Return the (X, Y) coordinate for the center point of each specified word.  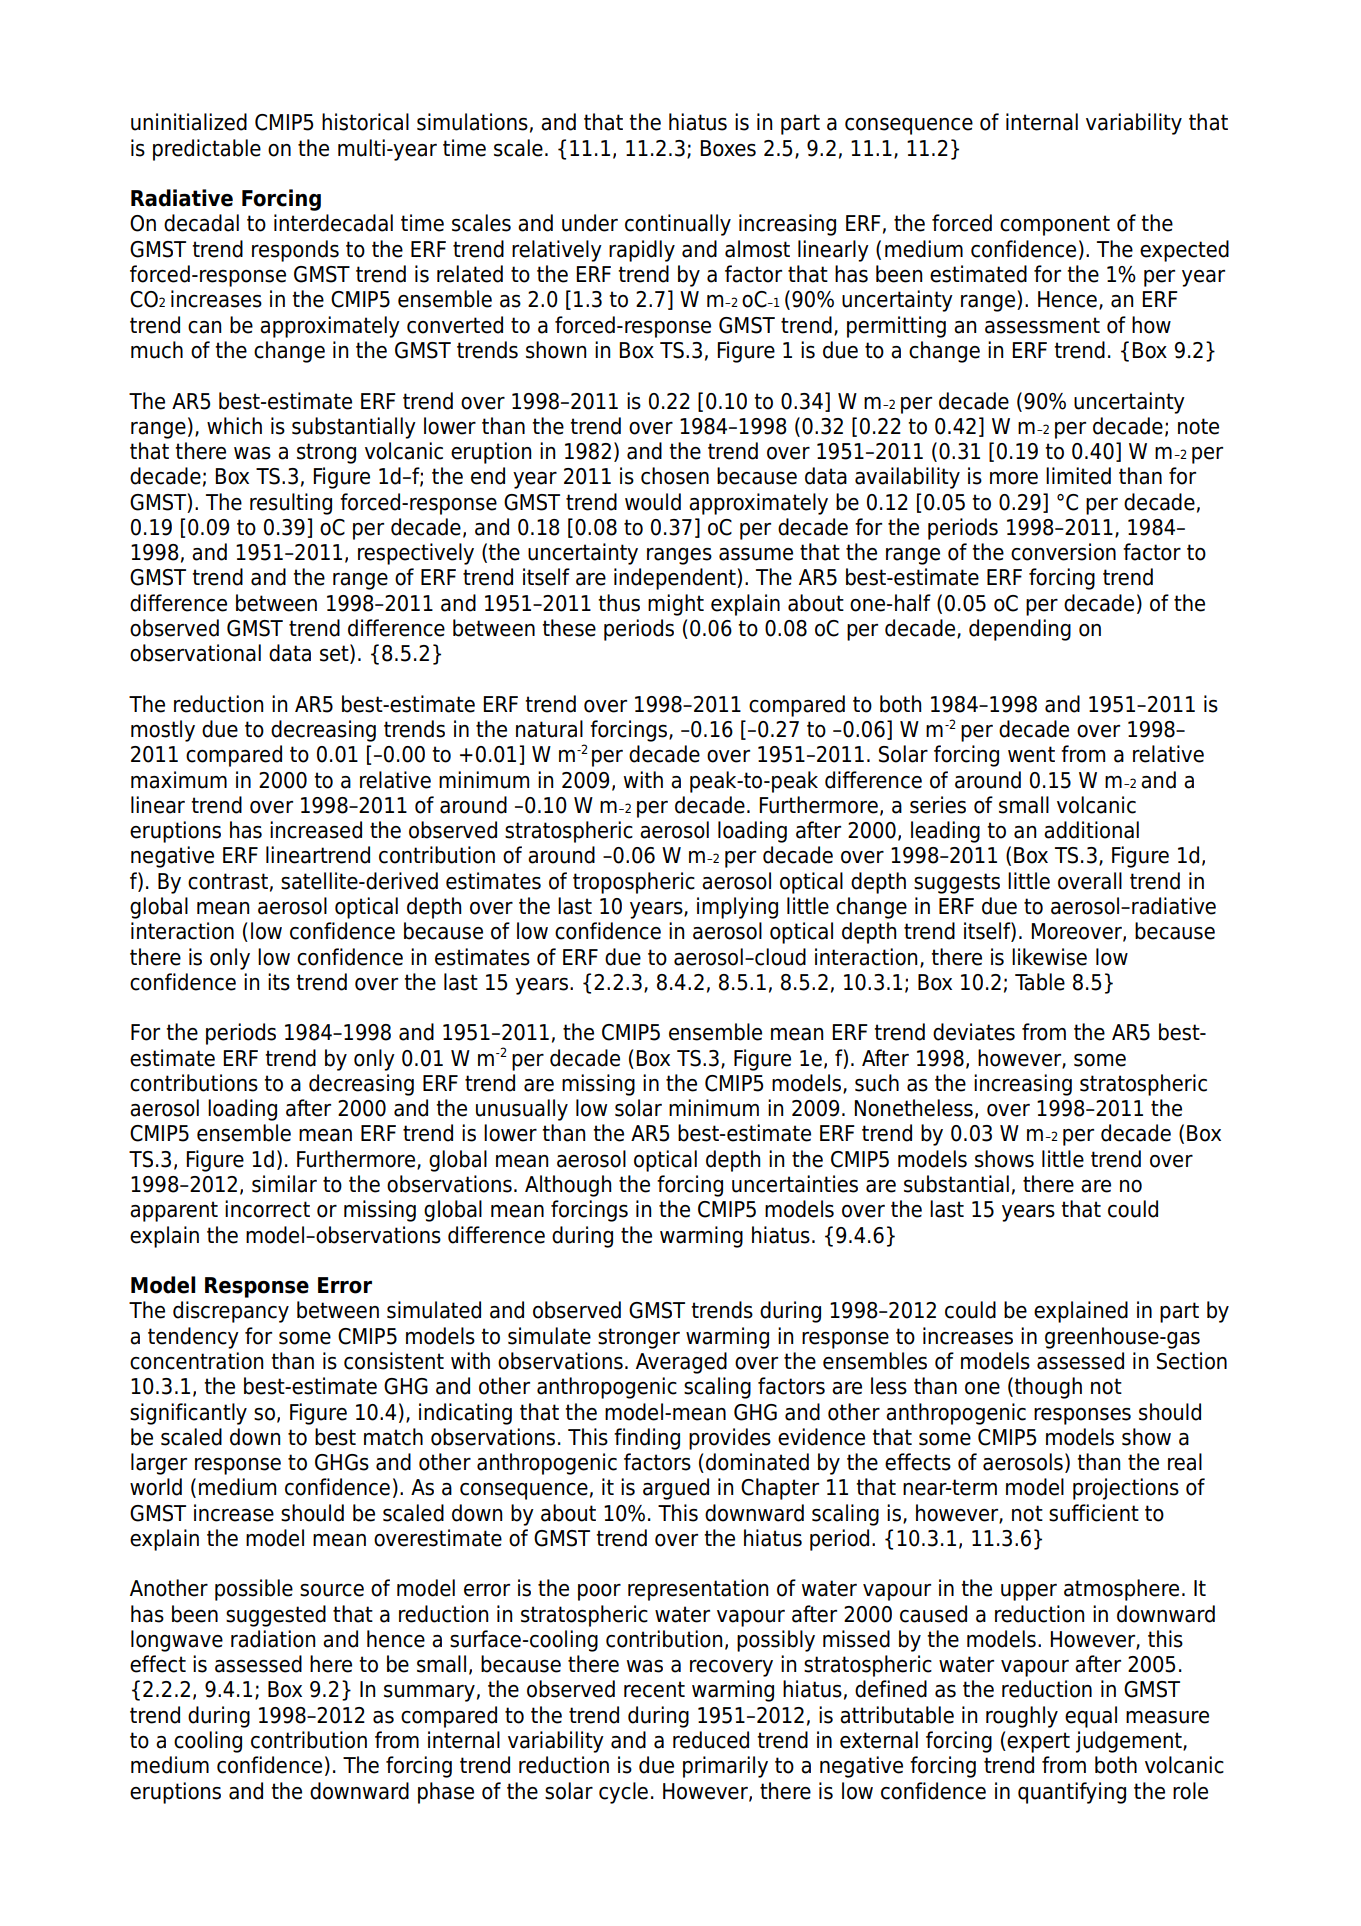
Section (1192, 1361)
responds (295, 251)
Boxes (728, 148)
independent (676, 579)
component (1055, 225)
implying (737, 908)
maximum (179, 780)
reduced (711, 1740)
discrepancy (231, 1312)
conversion (1063, 552)
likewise (1049, 957)
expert (1038, 1742)
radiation (273, 1639)
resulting (291, 504)
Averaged (681, 1363)
